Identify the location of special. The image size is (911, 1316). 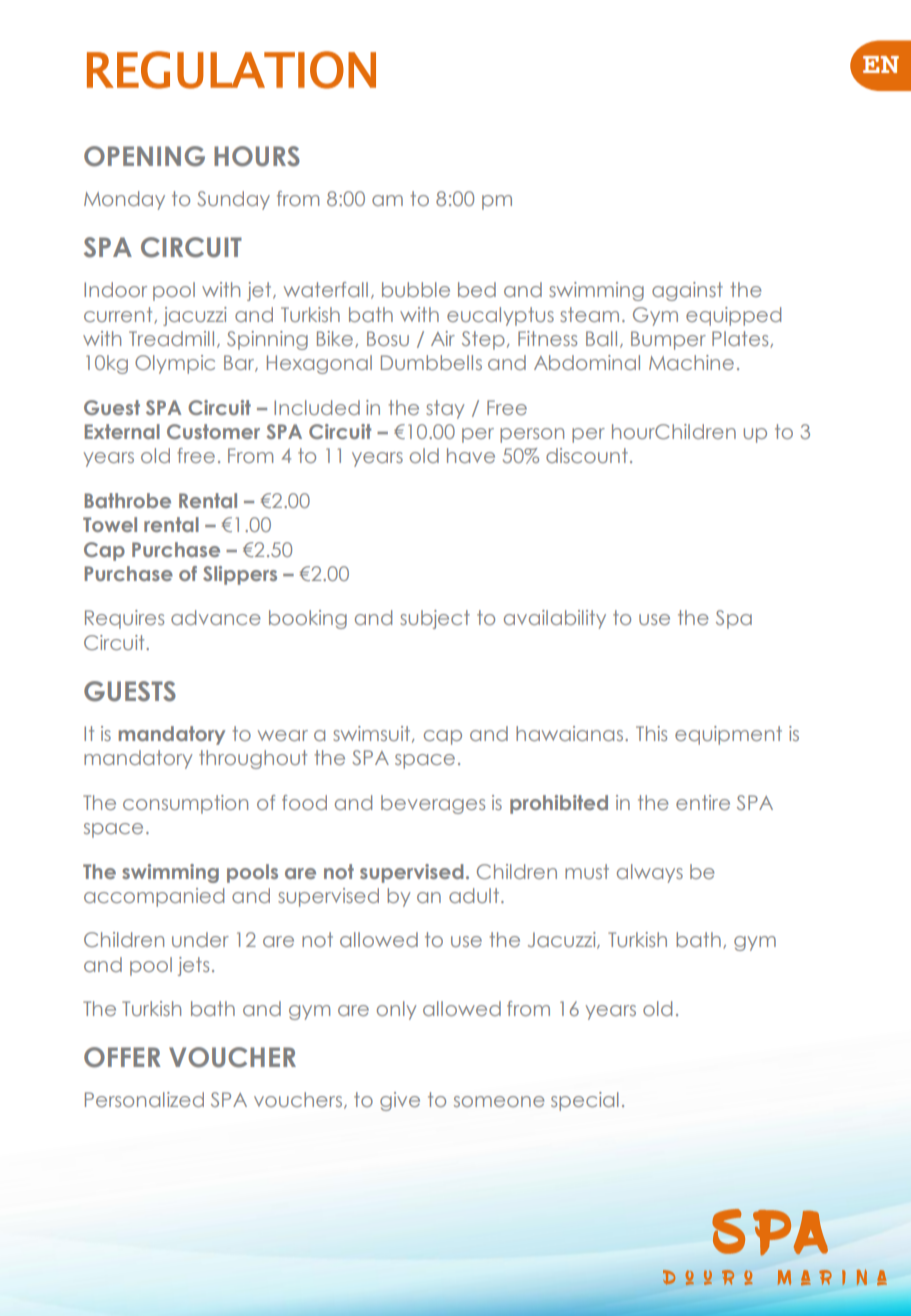
(585, 1101).
